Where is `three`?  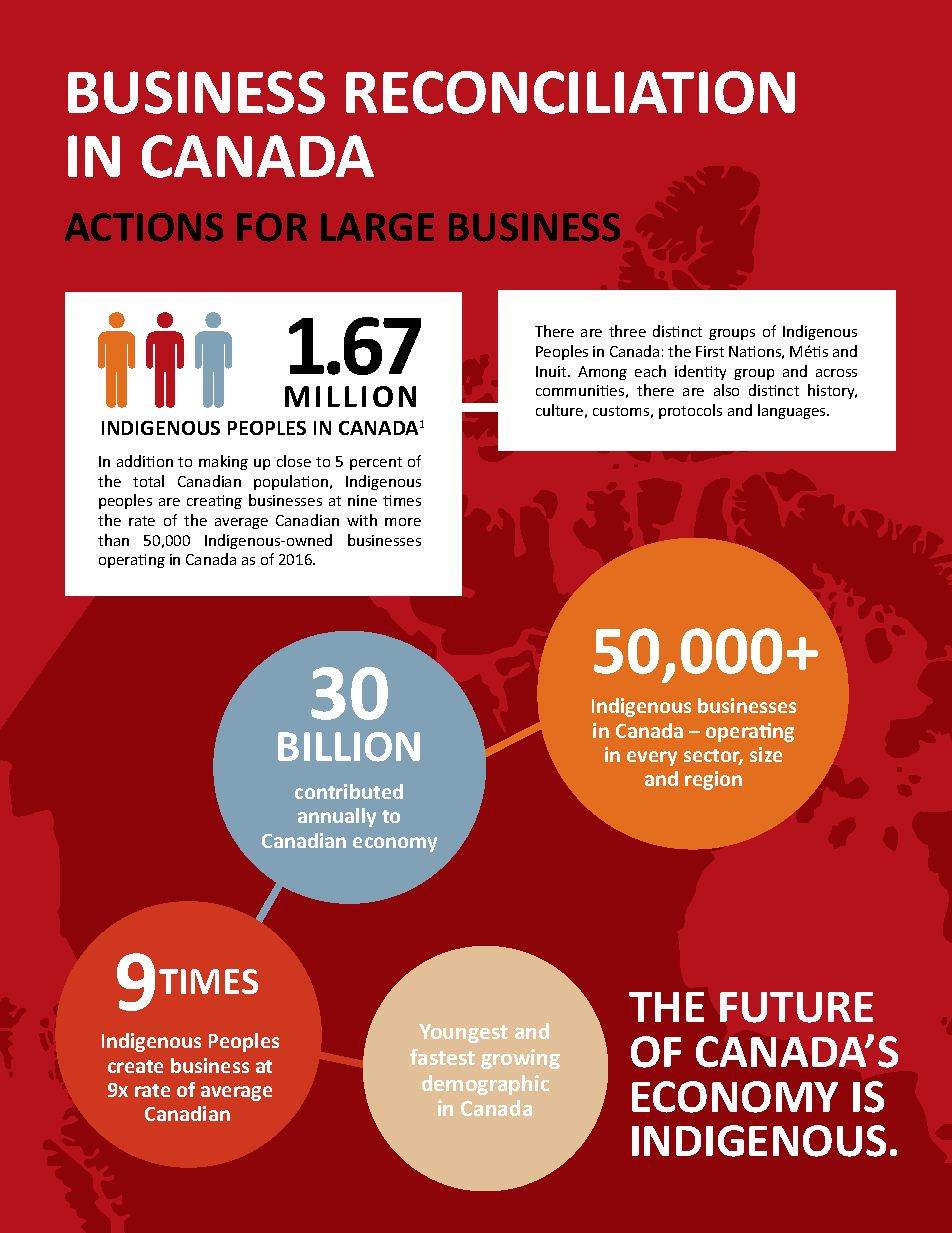
three is located at coordinates (627, 331).
